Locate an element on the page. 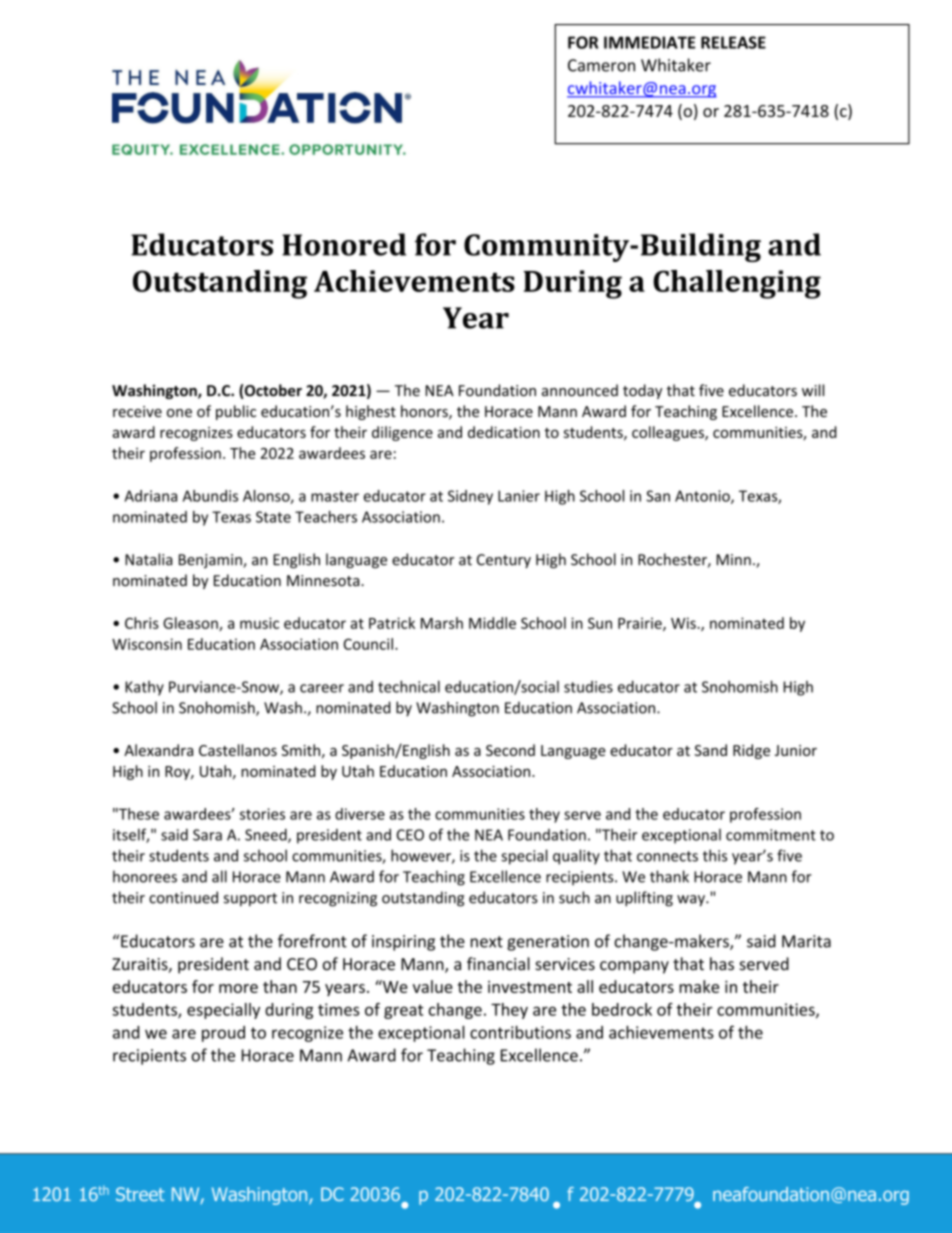 The height and width of the page is (1233, 952). Prairie is located at coordinates (641, 624).
